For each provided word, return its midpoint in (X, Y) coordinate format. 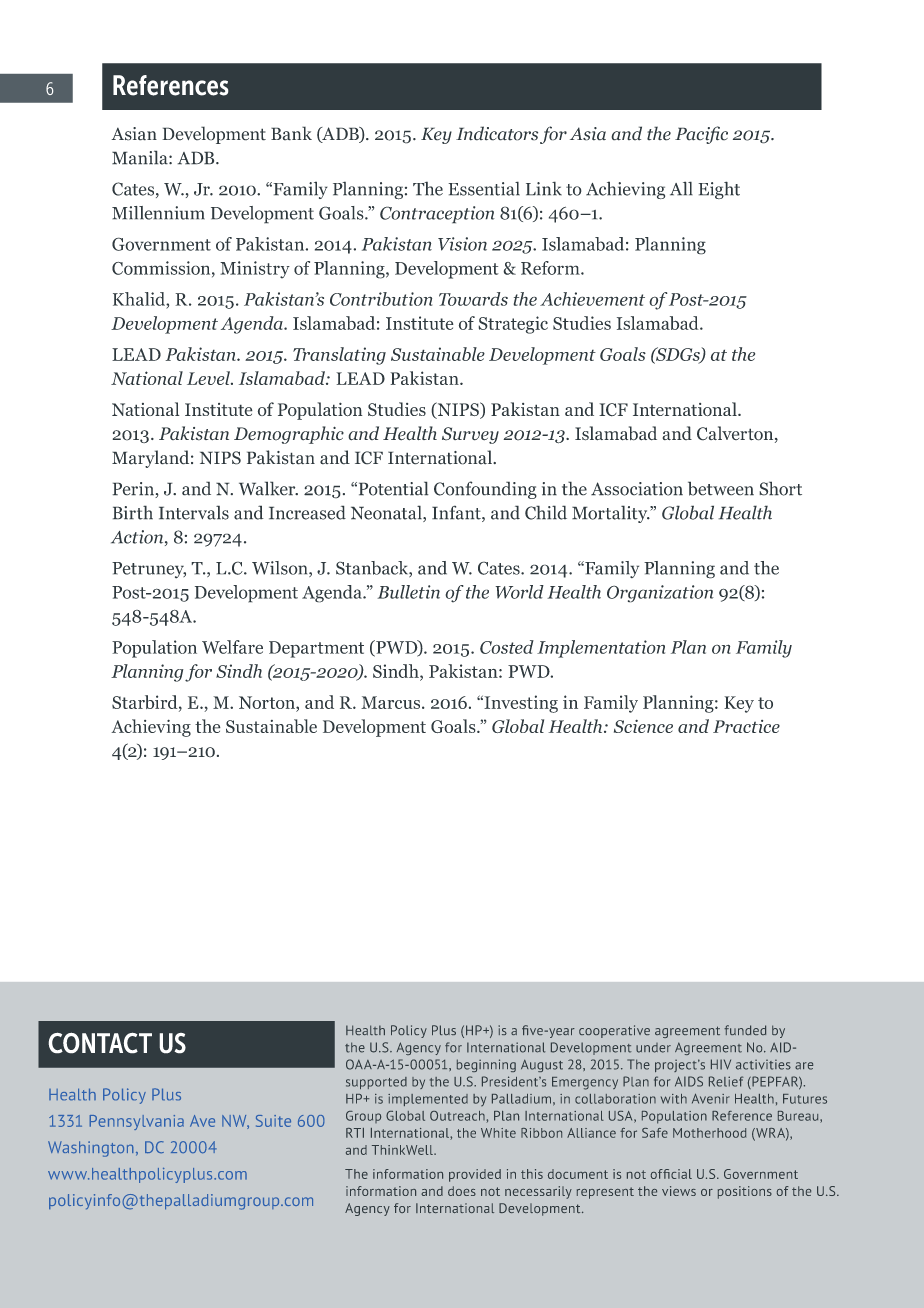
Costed (507, 647)
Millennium (158, 213)
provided (475, 1175)
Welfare (232, 647)
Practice (746, 726)
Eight (719, 190)
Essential (484, 188)
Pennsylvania (136, 1122)
